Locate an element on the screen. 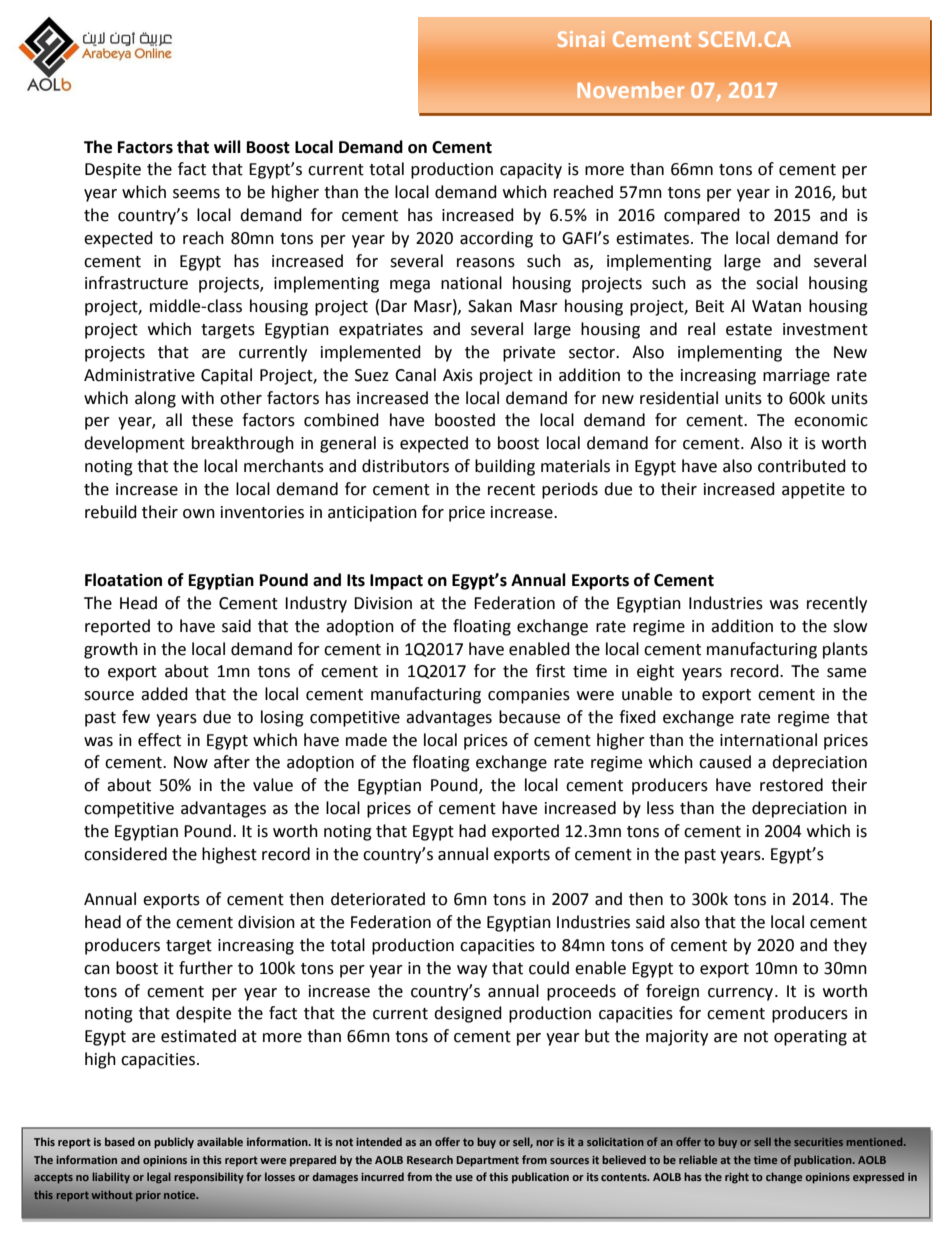 The image size is (952, 1233). legal is located at coordinates (159, 1178).
